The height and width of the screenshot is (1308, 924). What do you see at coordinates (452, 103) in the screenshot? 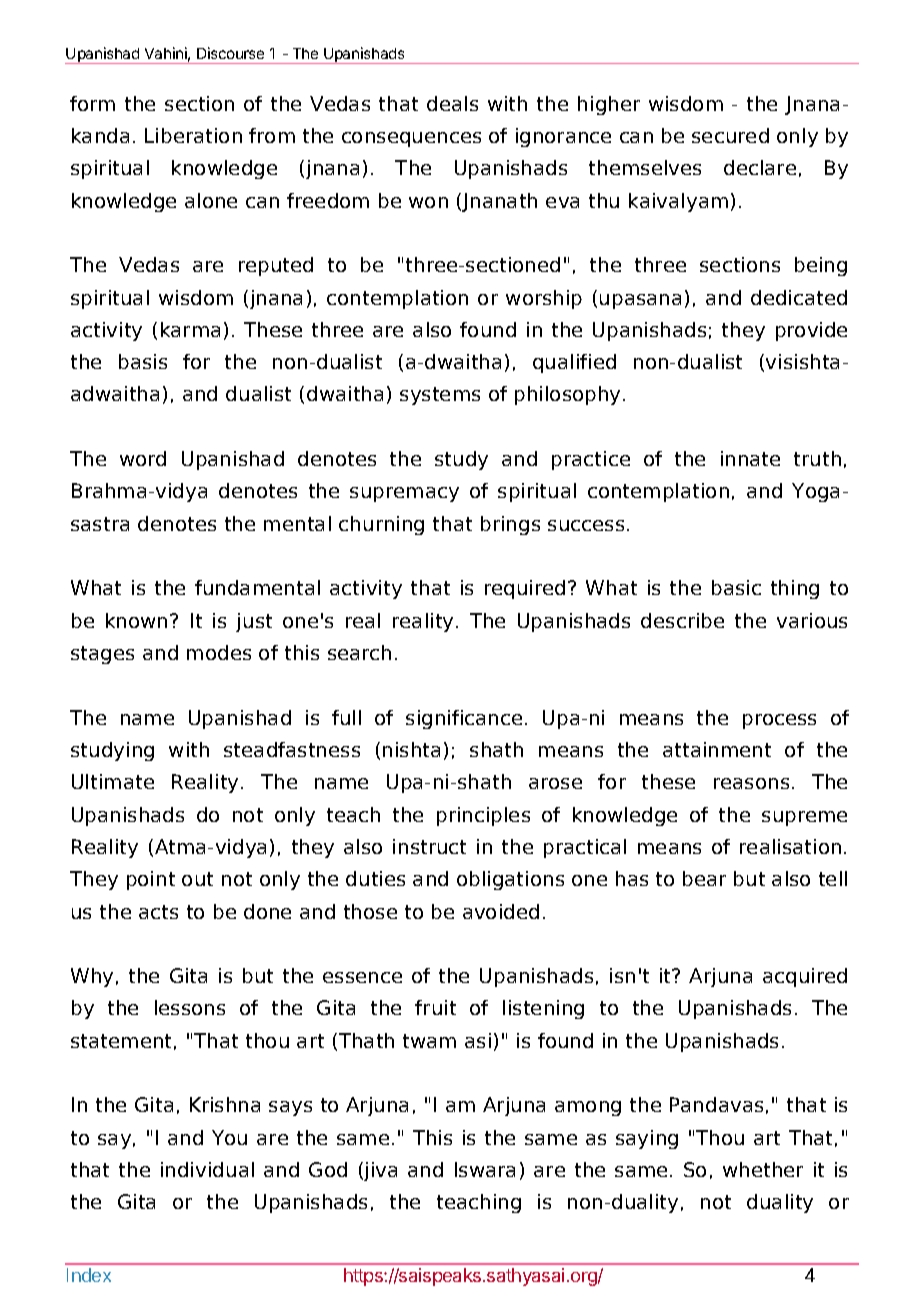
I see `deals` at bounding box center [452, 103].
